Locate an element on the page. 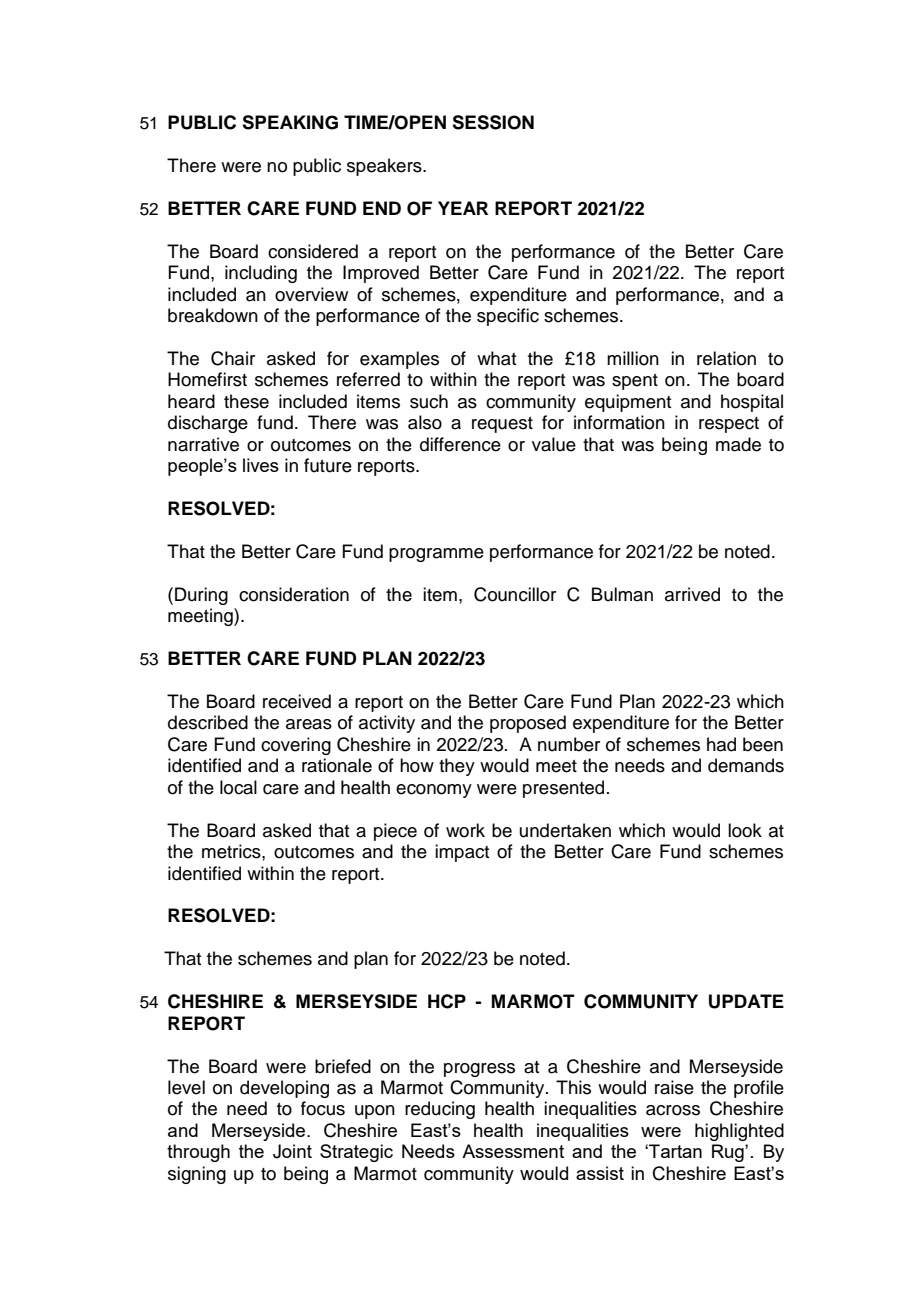  SESSION is located at coordinates (493, 122).
